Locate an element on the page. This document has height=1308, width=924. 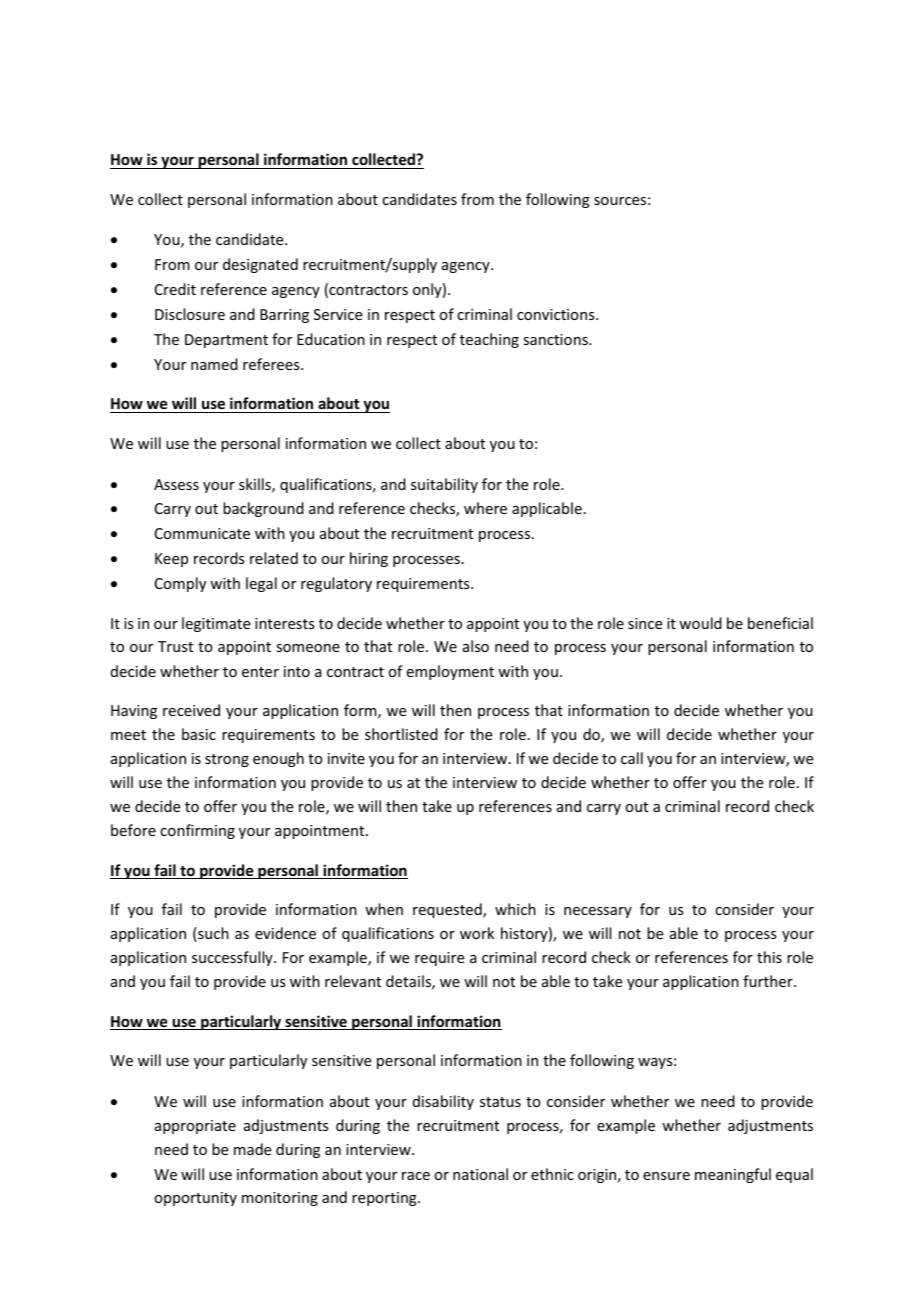
shortlisted is located at coordinates (401, 734).
